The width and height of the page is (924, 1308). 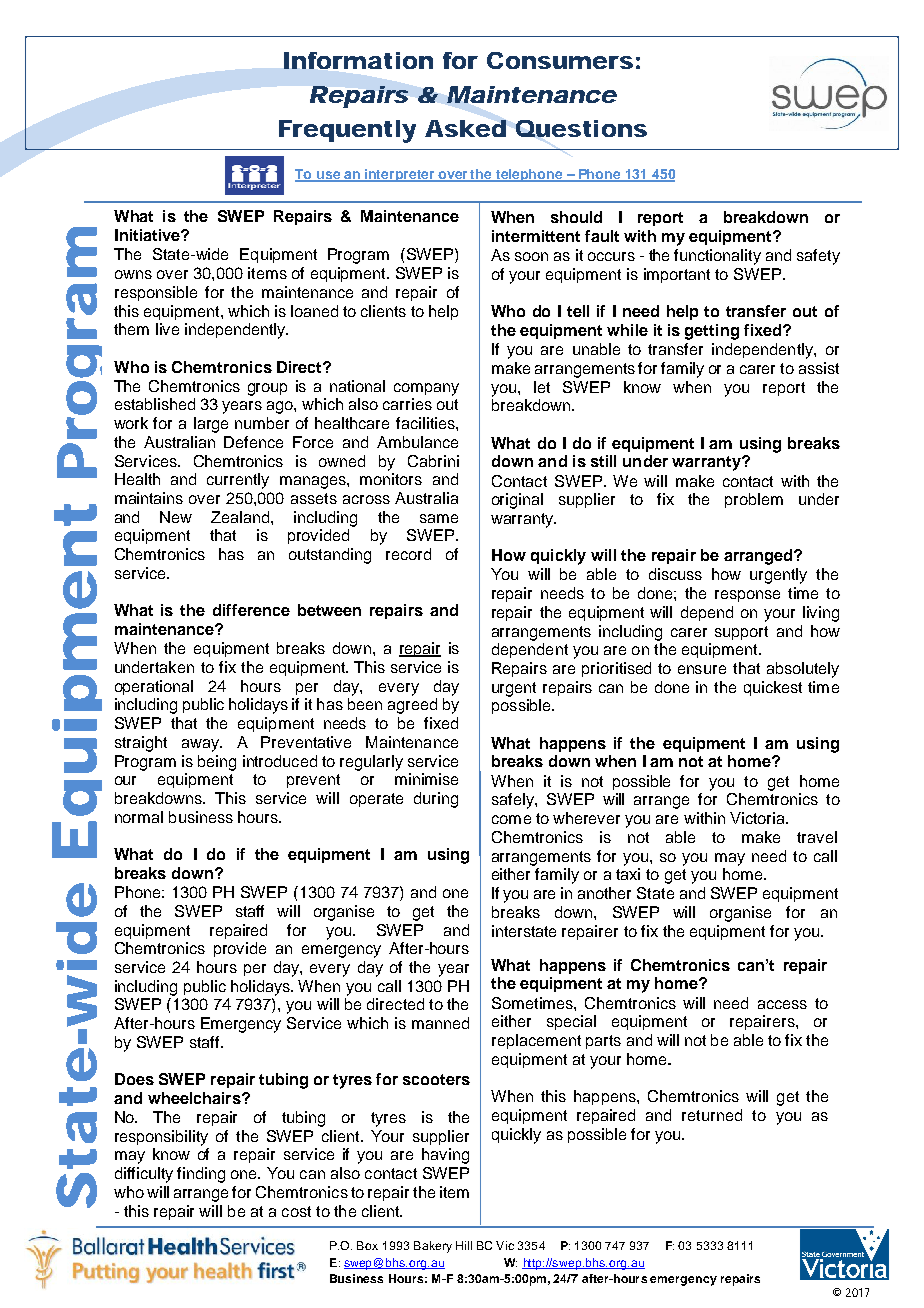 What do you see at coordinates (511, 819) in the page?
I see `come` at bounding box center [511, 819].
